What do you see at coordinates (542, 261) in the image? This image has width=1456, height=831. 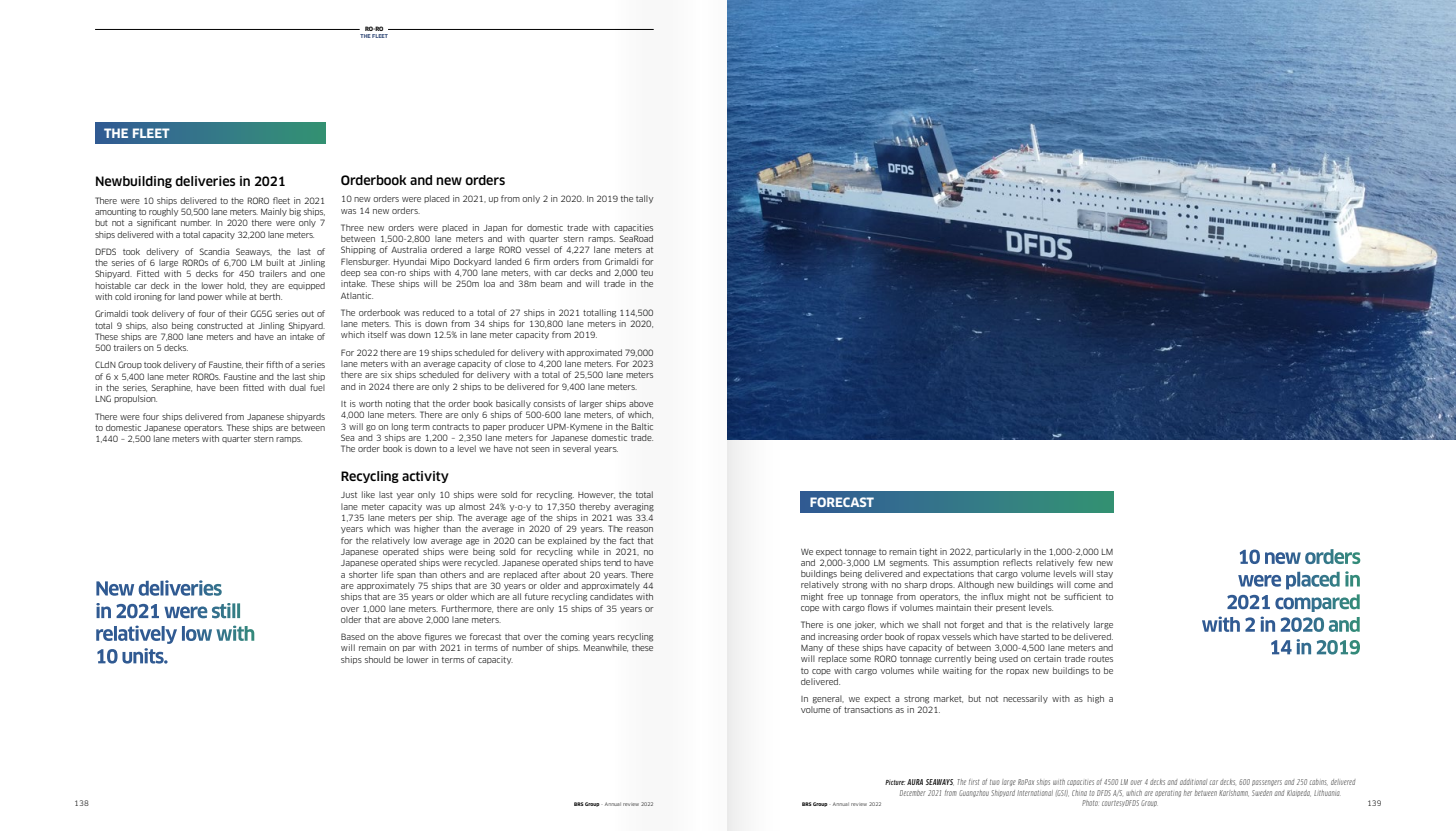 I see `firm` at bounding box center [542, 261].
